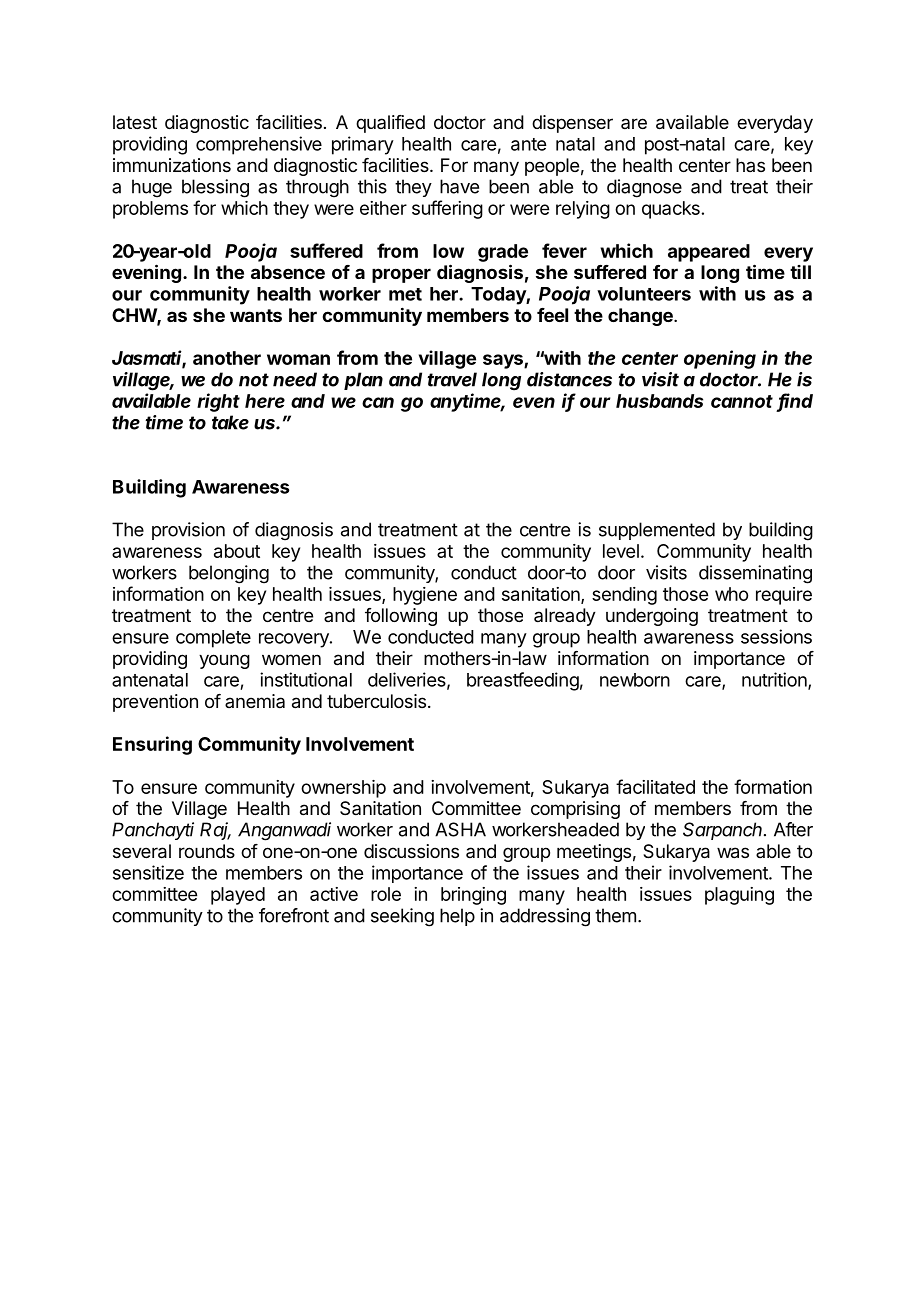  I want to click on plaguing, so click(739, 896).
